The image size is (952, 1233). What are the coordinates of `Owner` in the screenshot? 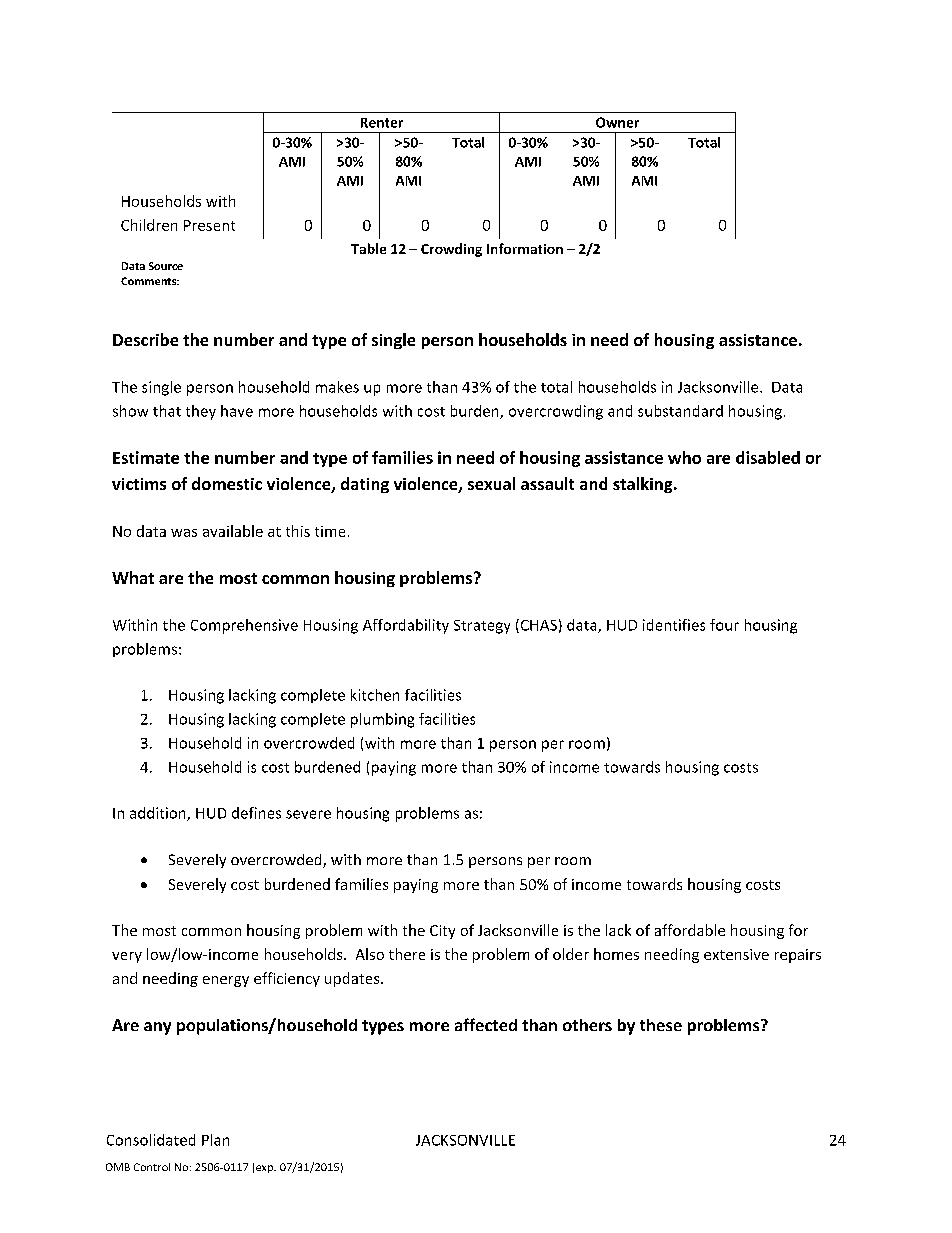 It's located at (617, 122).
